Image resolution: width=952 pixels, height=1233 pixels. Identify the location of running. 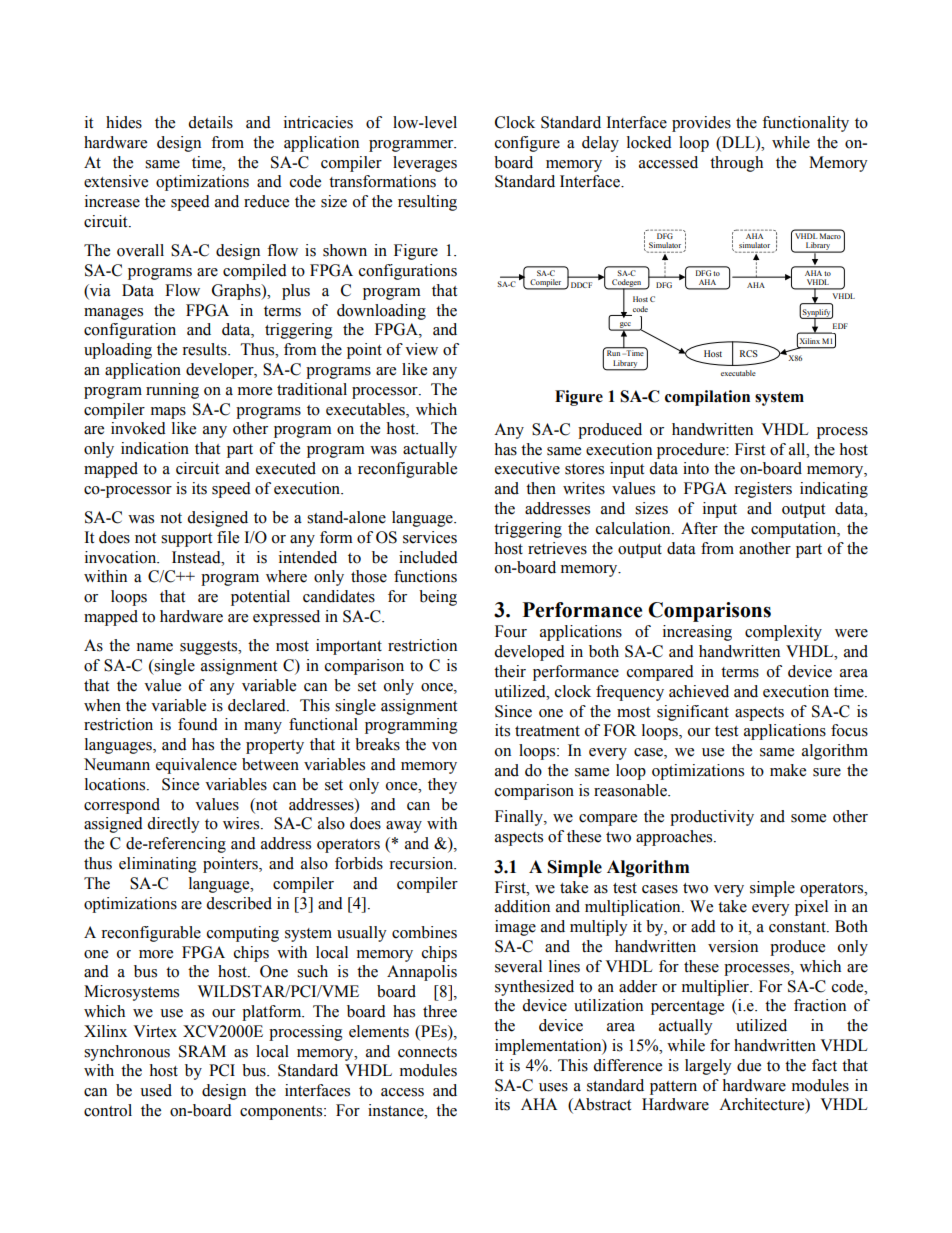
(172, 391).
